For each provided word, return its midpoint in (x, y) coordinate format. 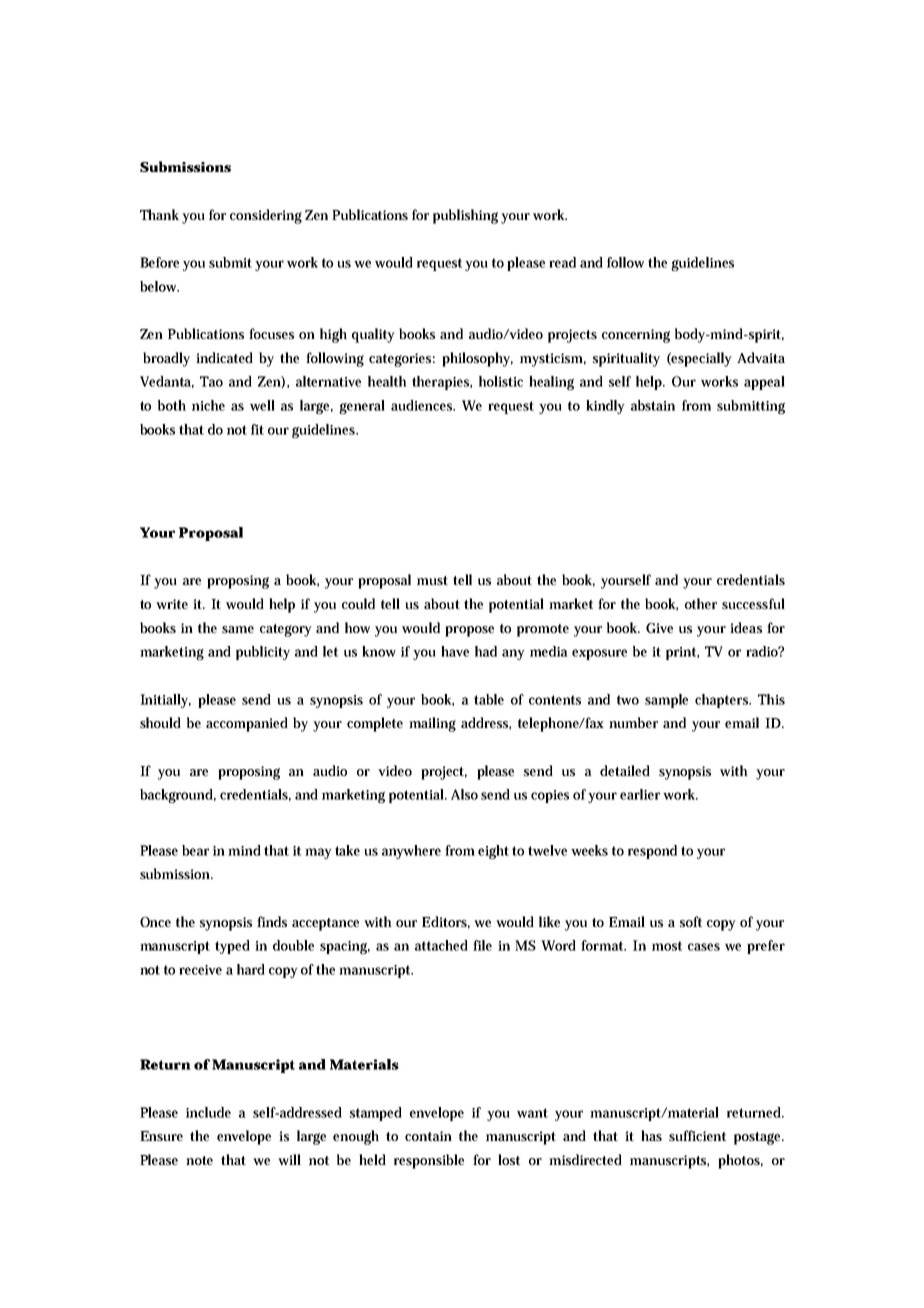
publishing (465, 216)
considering (266, 216)
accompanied (247, 724)
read (562, 262)
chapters (723, 701)
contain (428, 1136)
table (489, 699)
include (208, 1112)
